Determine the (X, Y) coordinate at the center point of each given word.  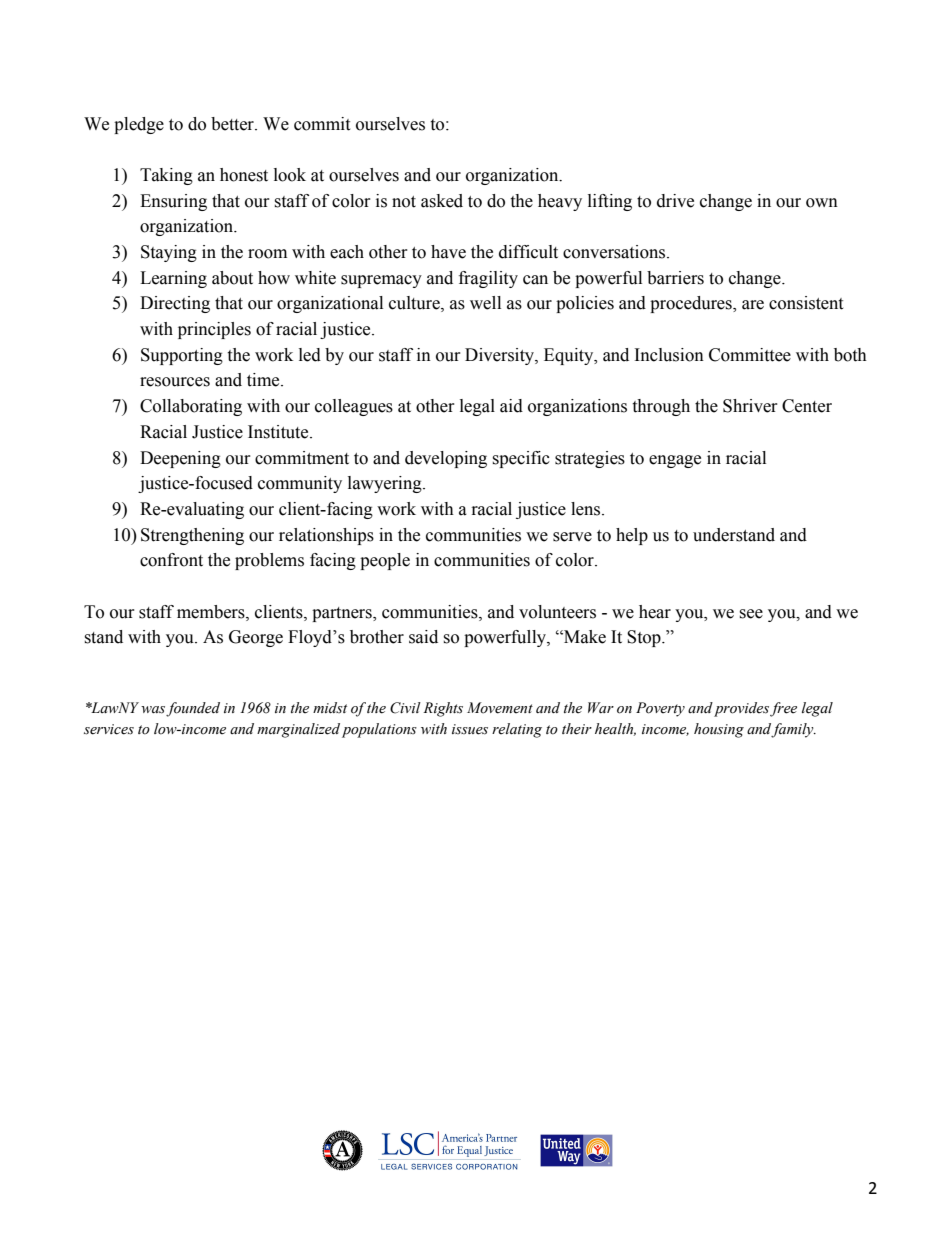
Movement (500, 708)
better (233, 124)
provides (741, 709)
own (822, 203)
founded (193, 709)
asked (442, 201)
